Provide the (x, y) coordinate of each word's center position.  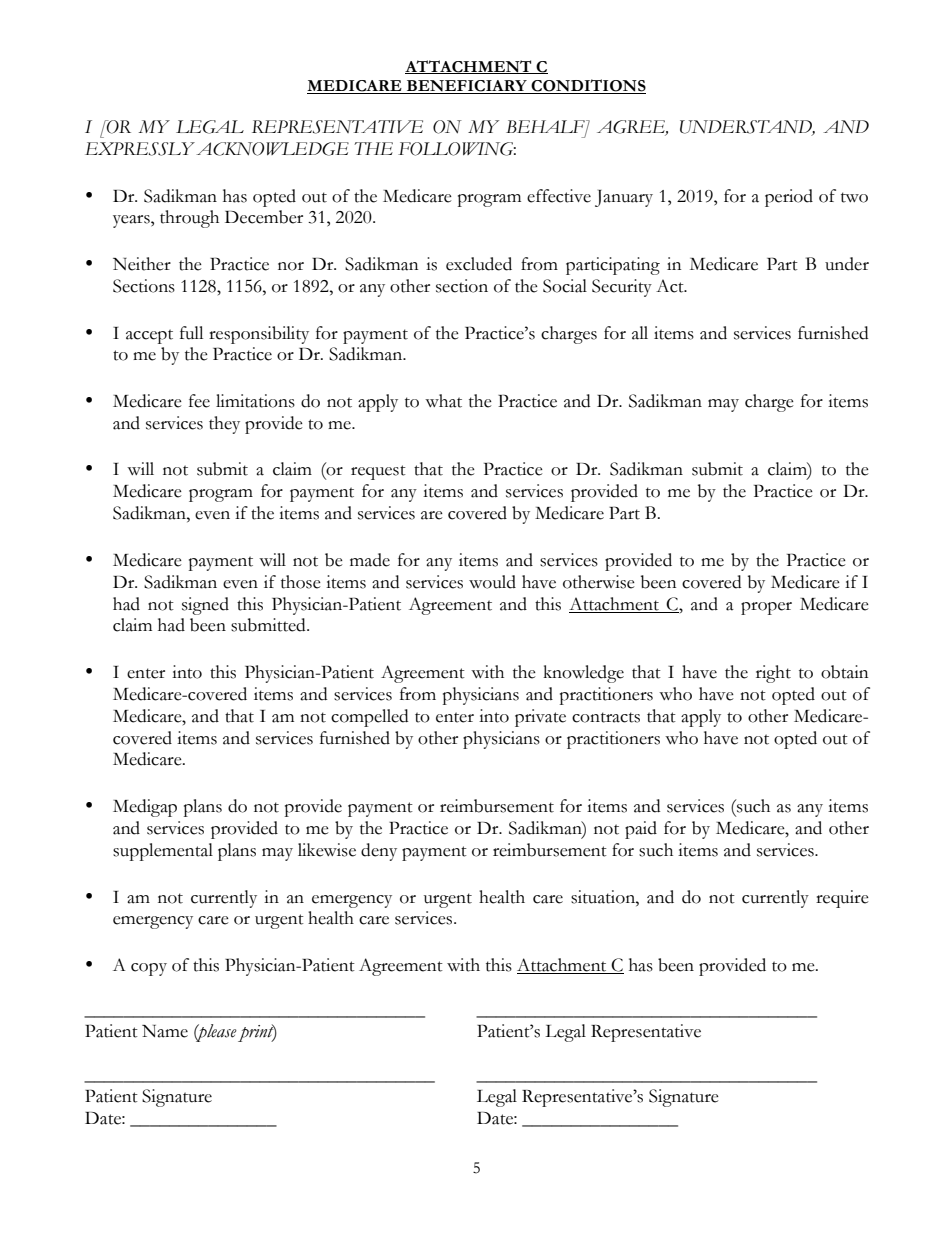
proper (766, 608)
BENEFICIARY (467, 87)
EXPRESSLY (140, 149)
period (789, 198)
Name (165, 1031)
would (492, 582)
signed (205, 606)
